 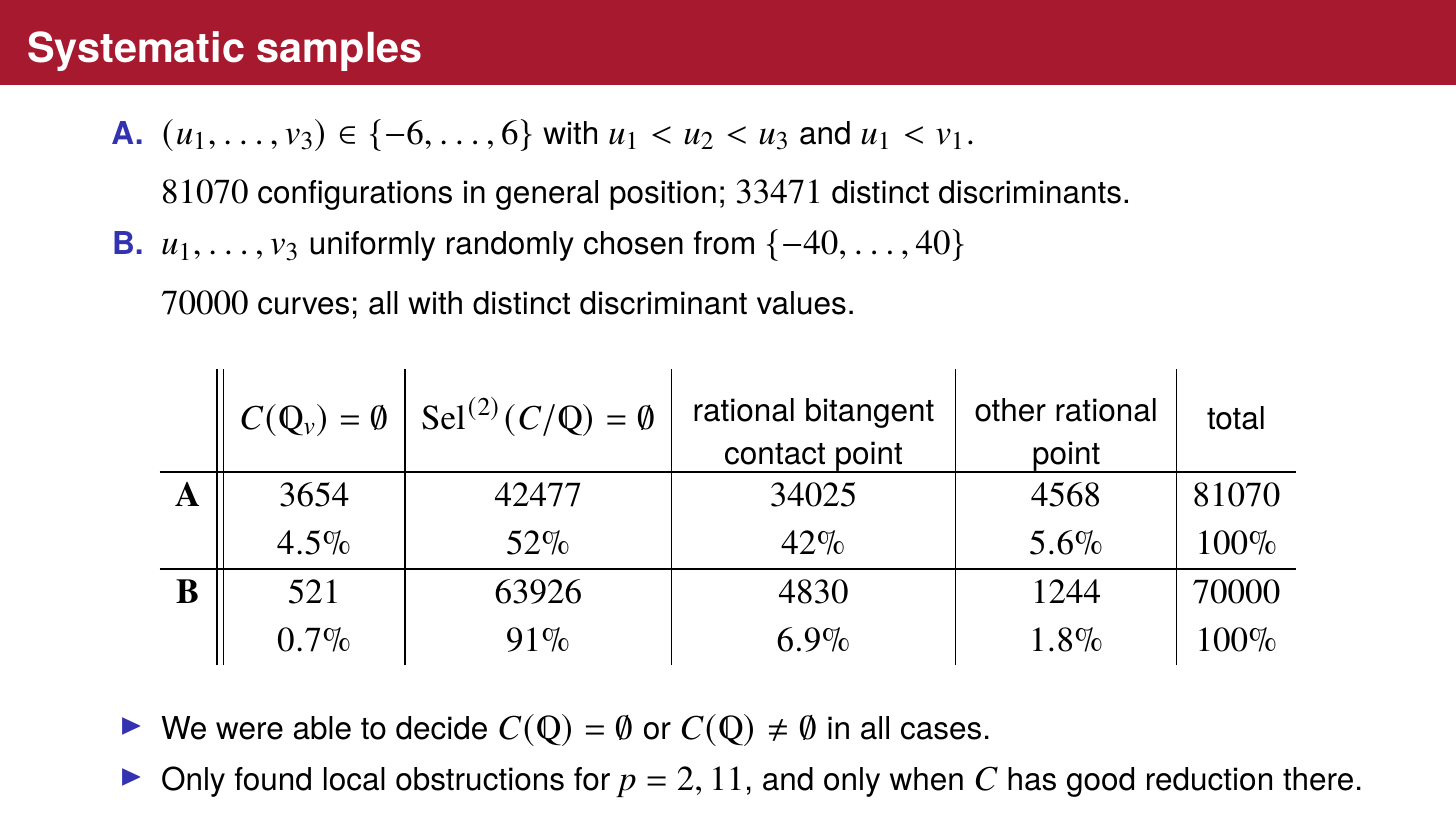 I want to click on contact, so click(x=775, y=454).
